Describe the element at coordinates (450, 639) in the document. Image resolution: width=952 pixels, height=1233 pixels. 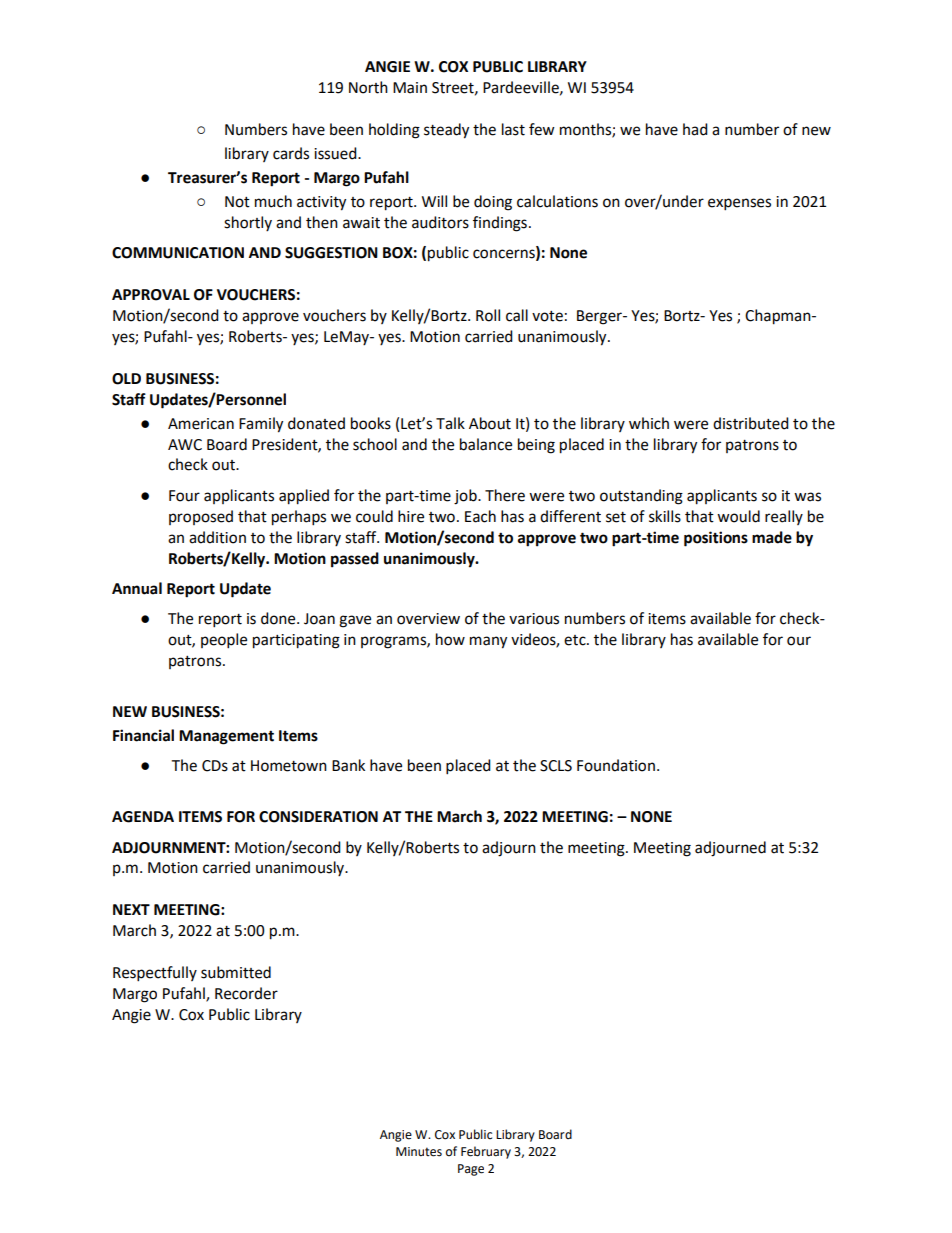
I see `how` at that location.
